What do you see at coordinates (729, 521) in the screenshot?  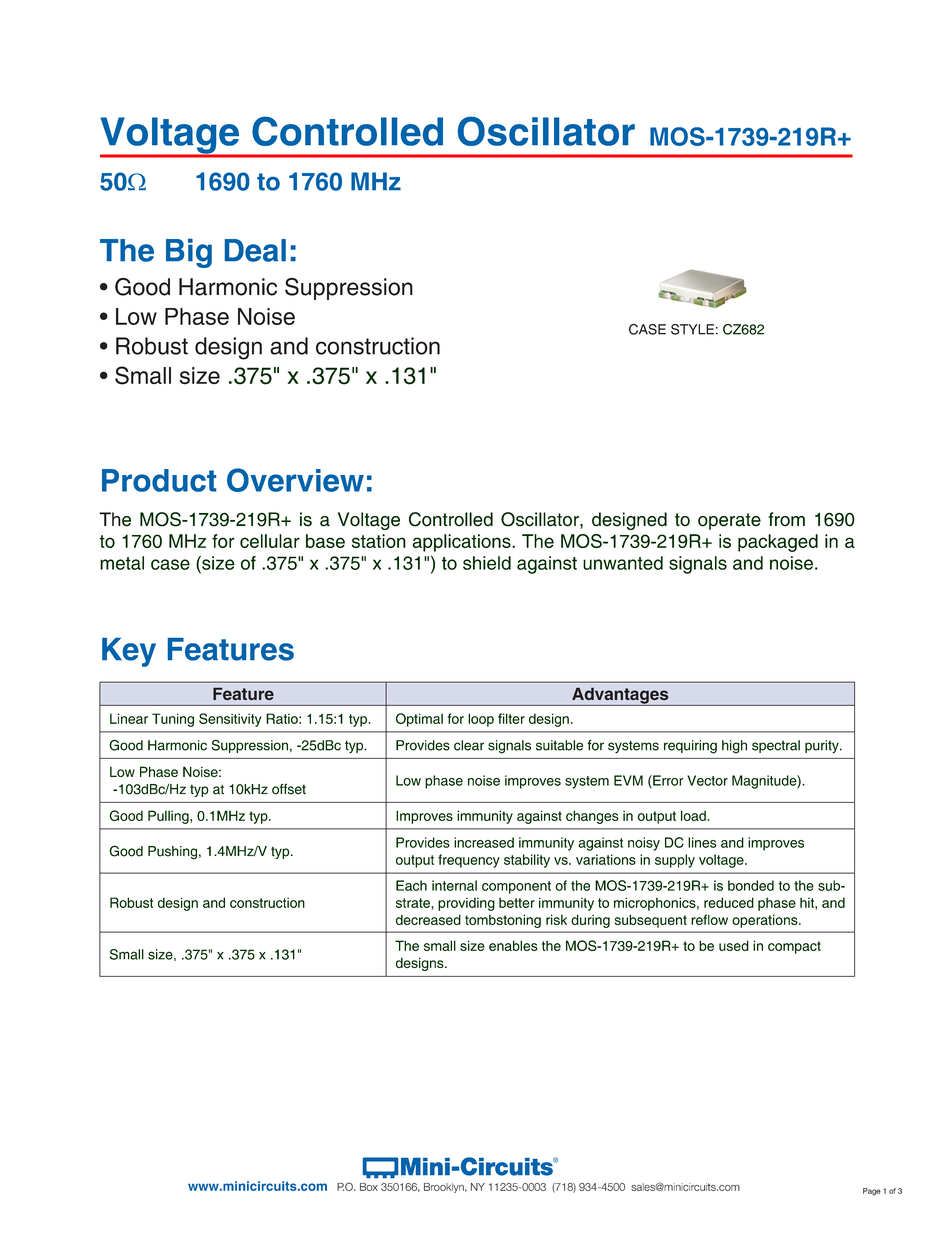 I see `operate` at bounding box center [729, 521].
